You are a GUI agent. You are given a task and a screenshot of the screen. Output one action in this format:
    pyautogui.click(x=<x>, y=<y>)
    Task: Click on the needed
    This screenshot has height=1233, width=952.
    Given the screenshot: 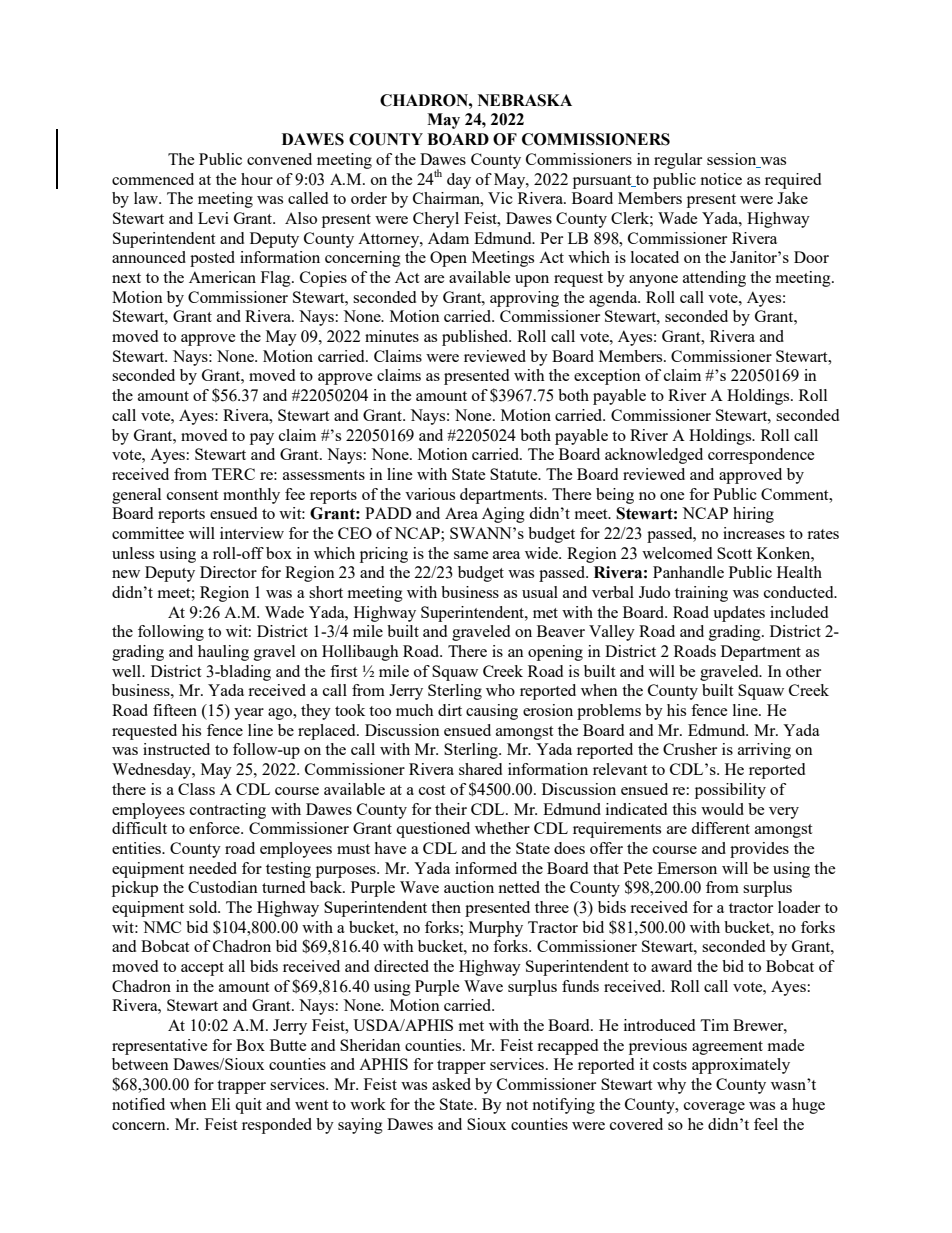 What is the action you would take?
    pyautogui.click(x=213, y=868)
